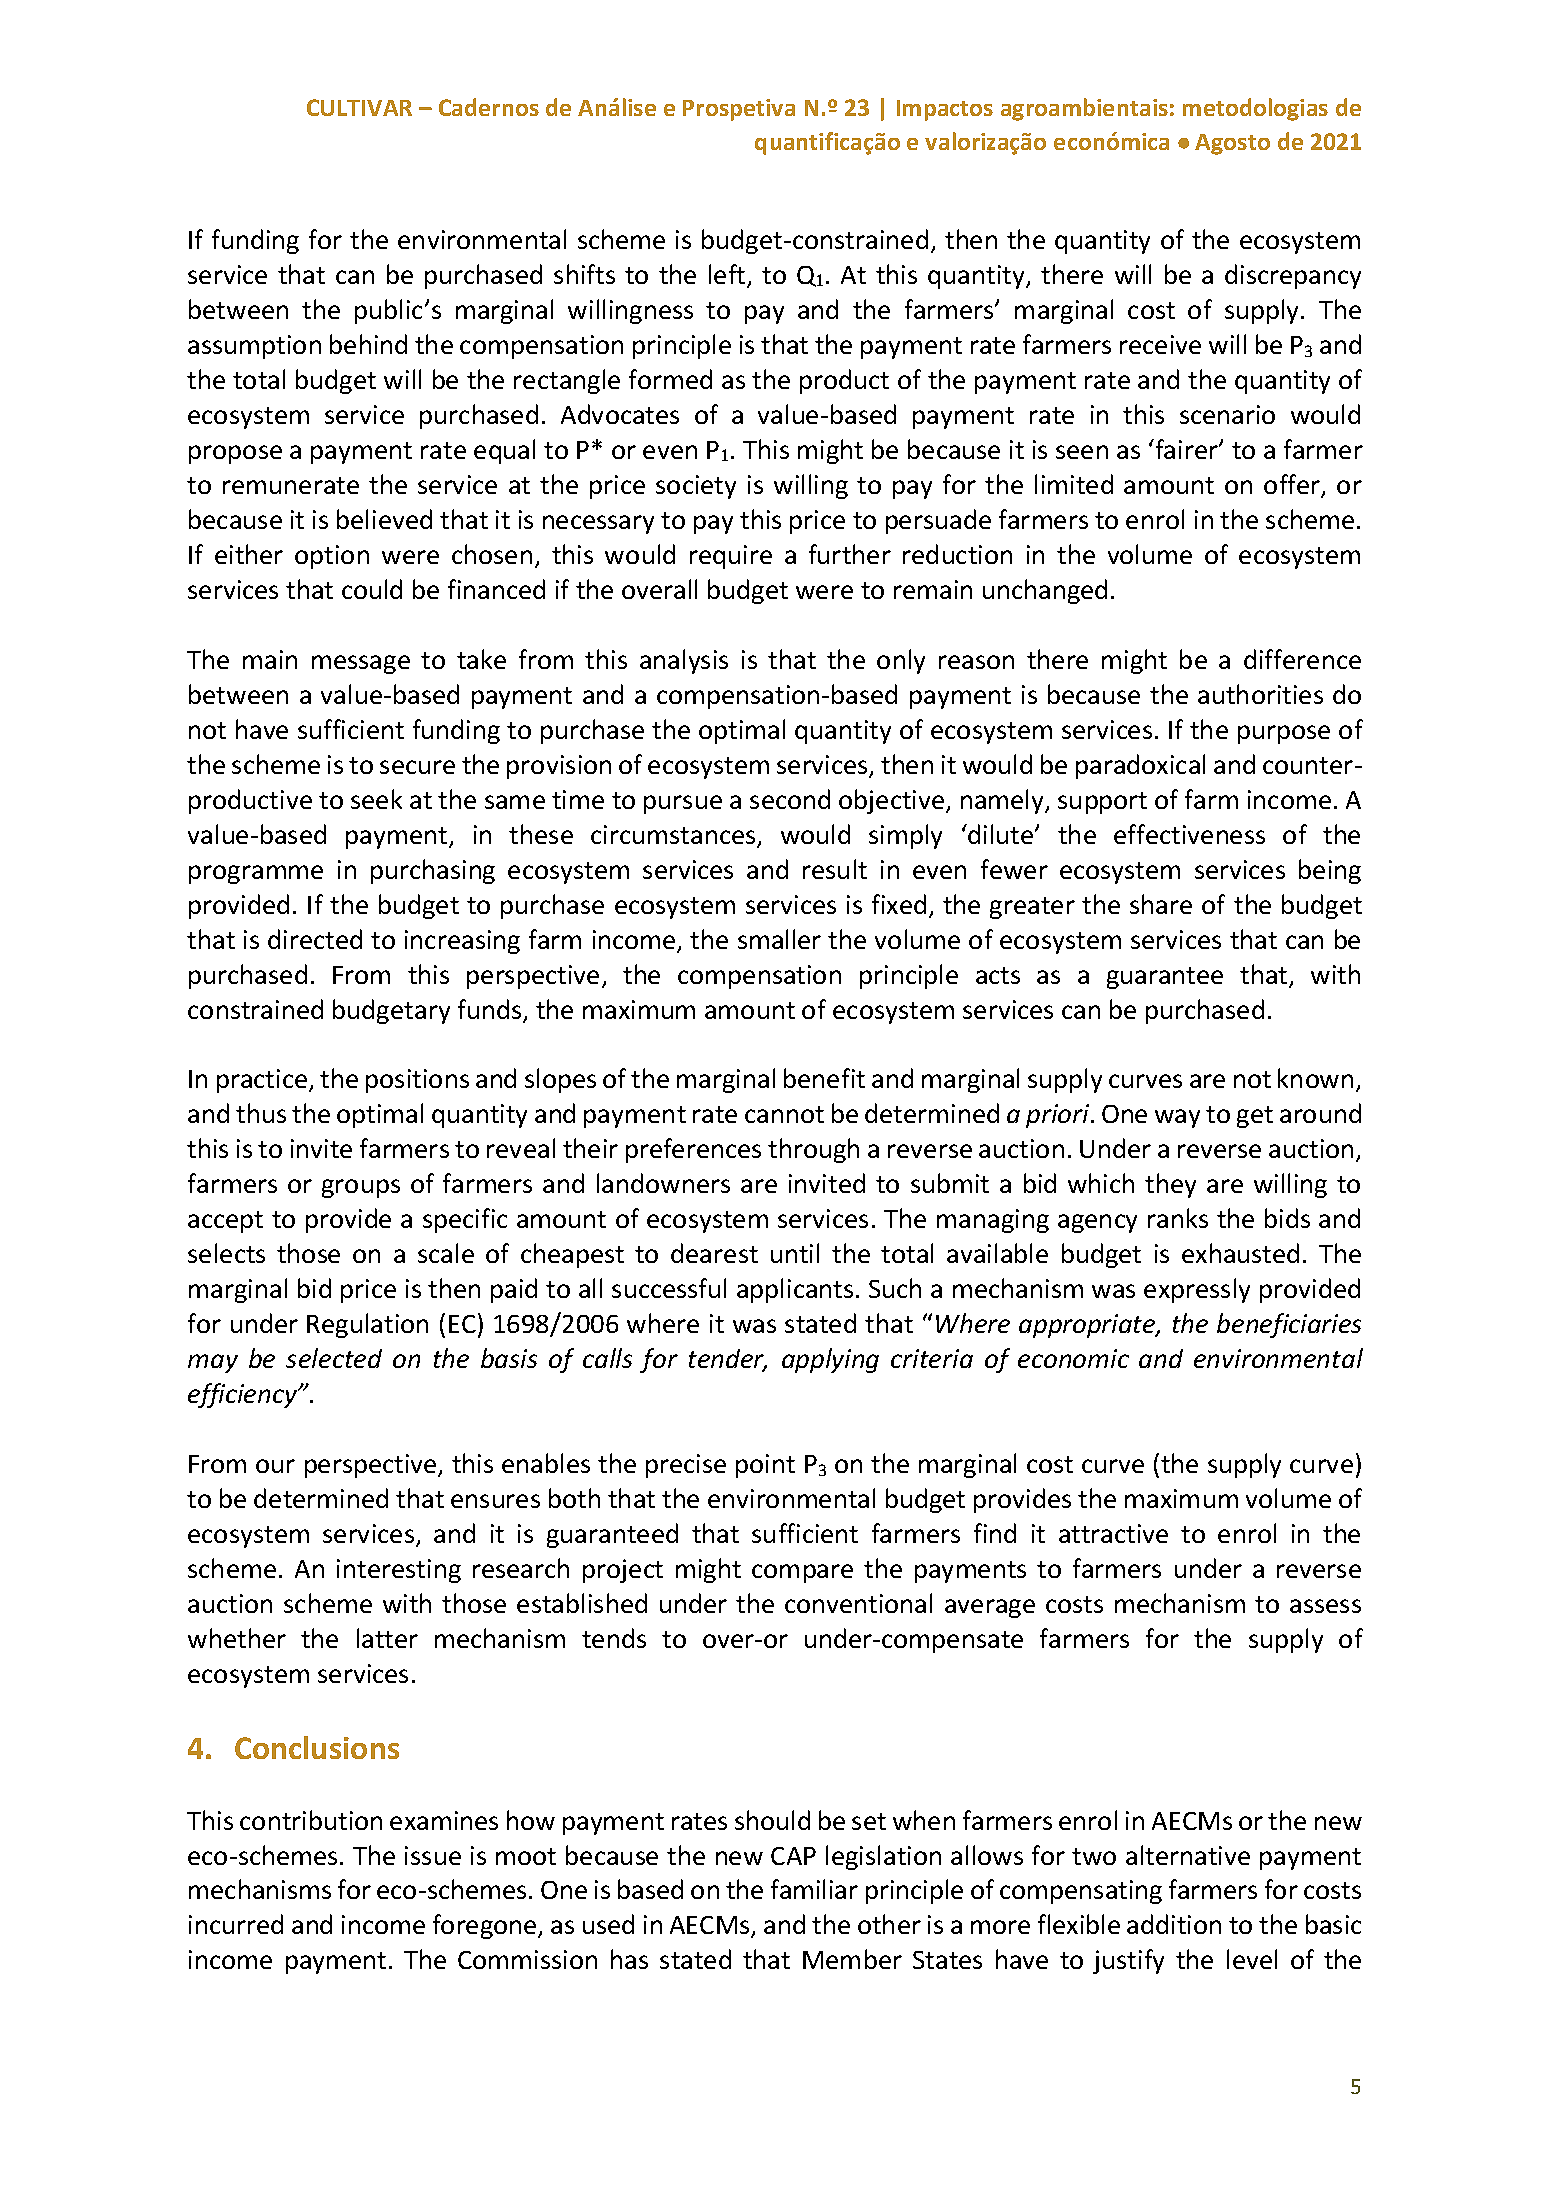 The image size is (1550, 2193). Describe the element at coordinates (1197, 1290) in the document. I see `expressly` at that location.
